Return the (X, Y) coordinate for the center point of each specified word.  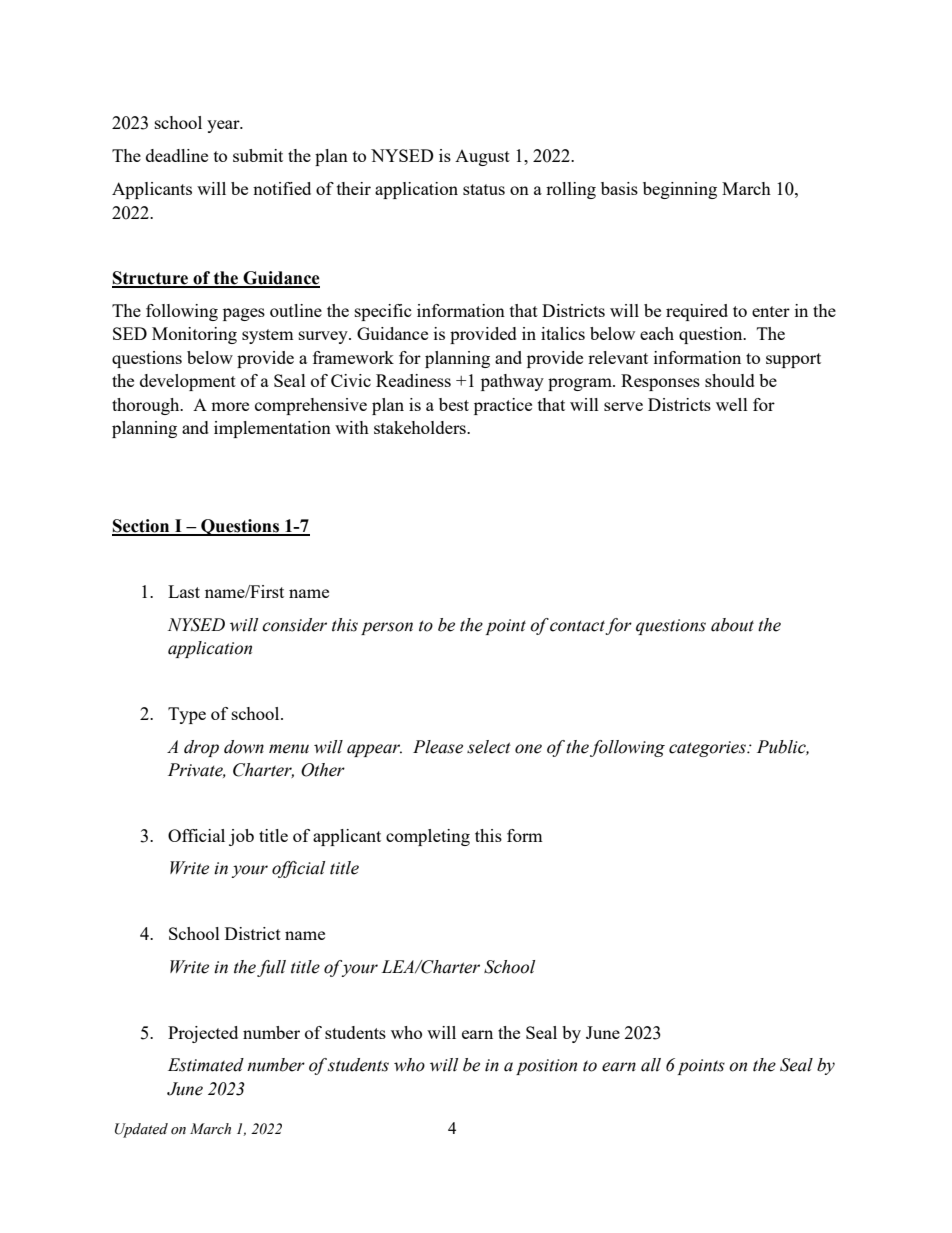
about (732, 625)
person (387, 628)
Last (184, 591)
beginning (680, 190)
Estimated (206, 1065)
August (482, 158)
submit (258, 155)
